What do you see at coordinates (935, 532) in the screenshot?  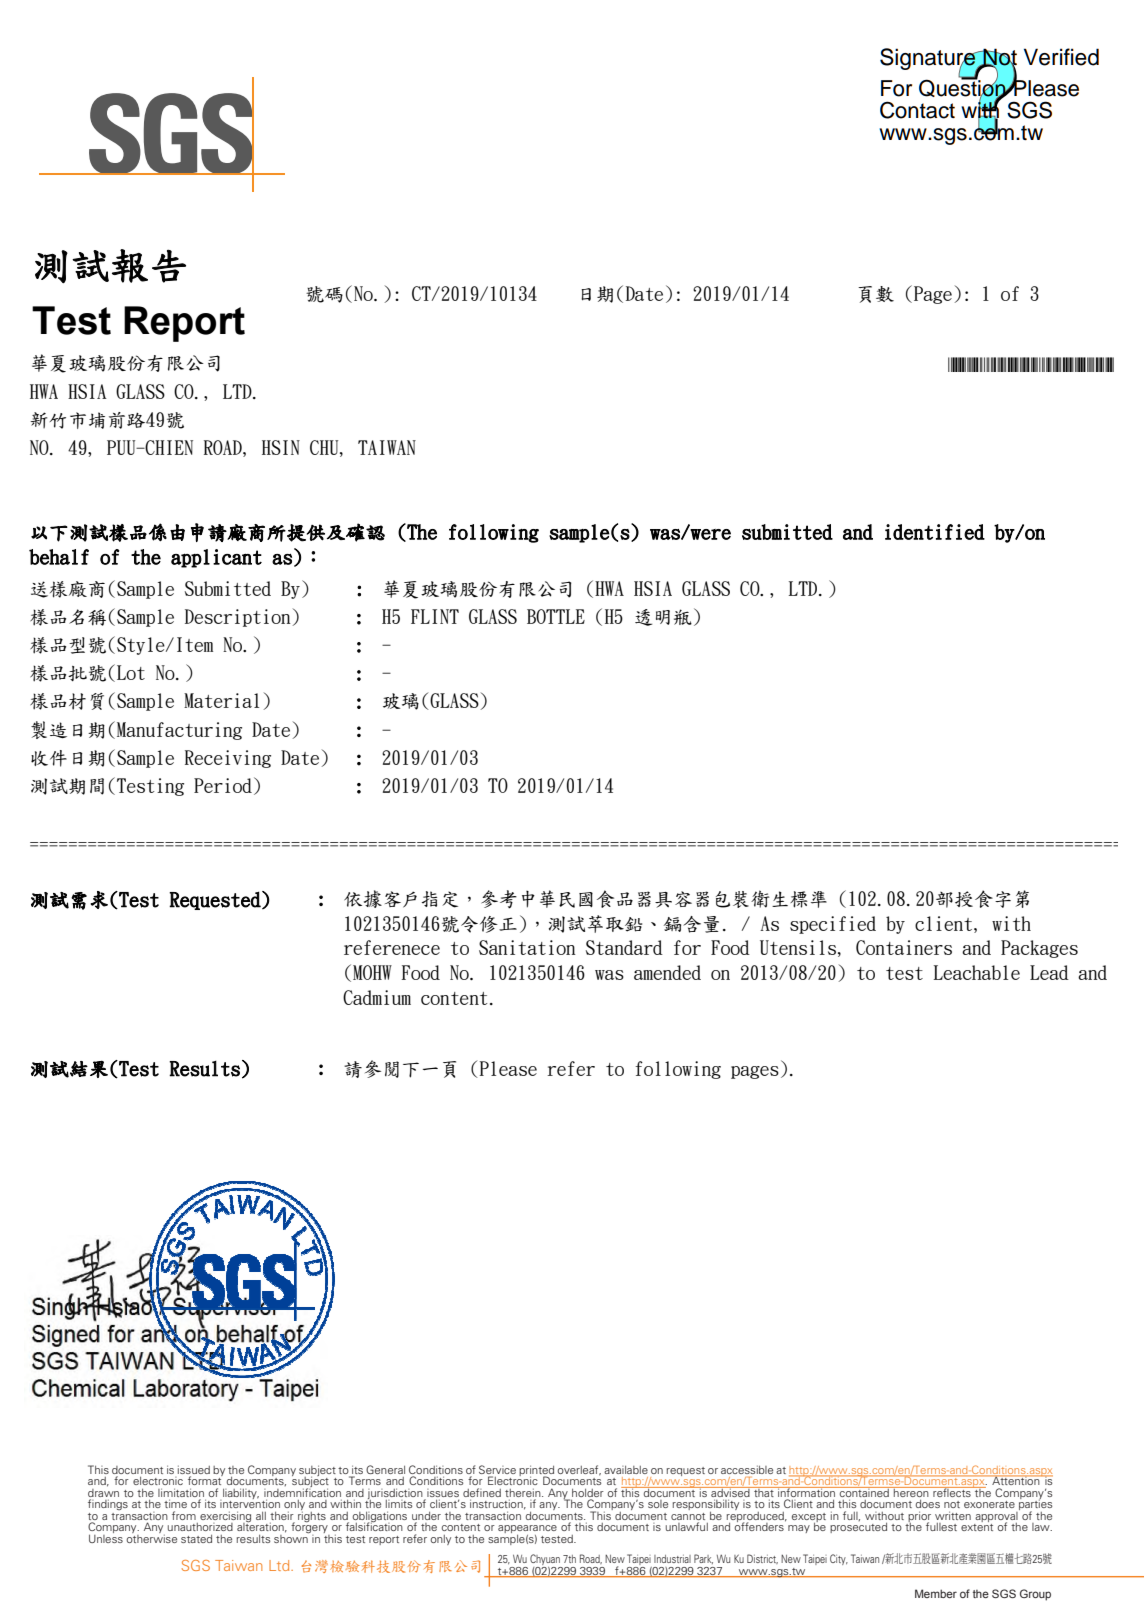 I see `identified` at bounding box center [935, 532].
